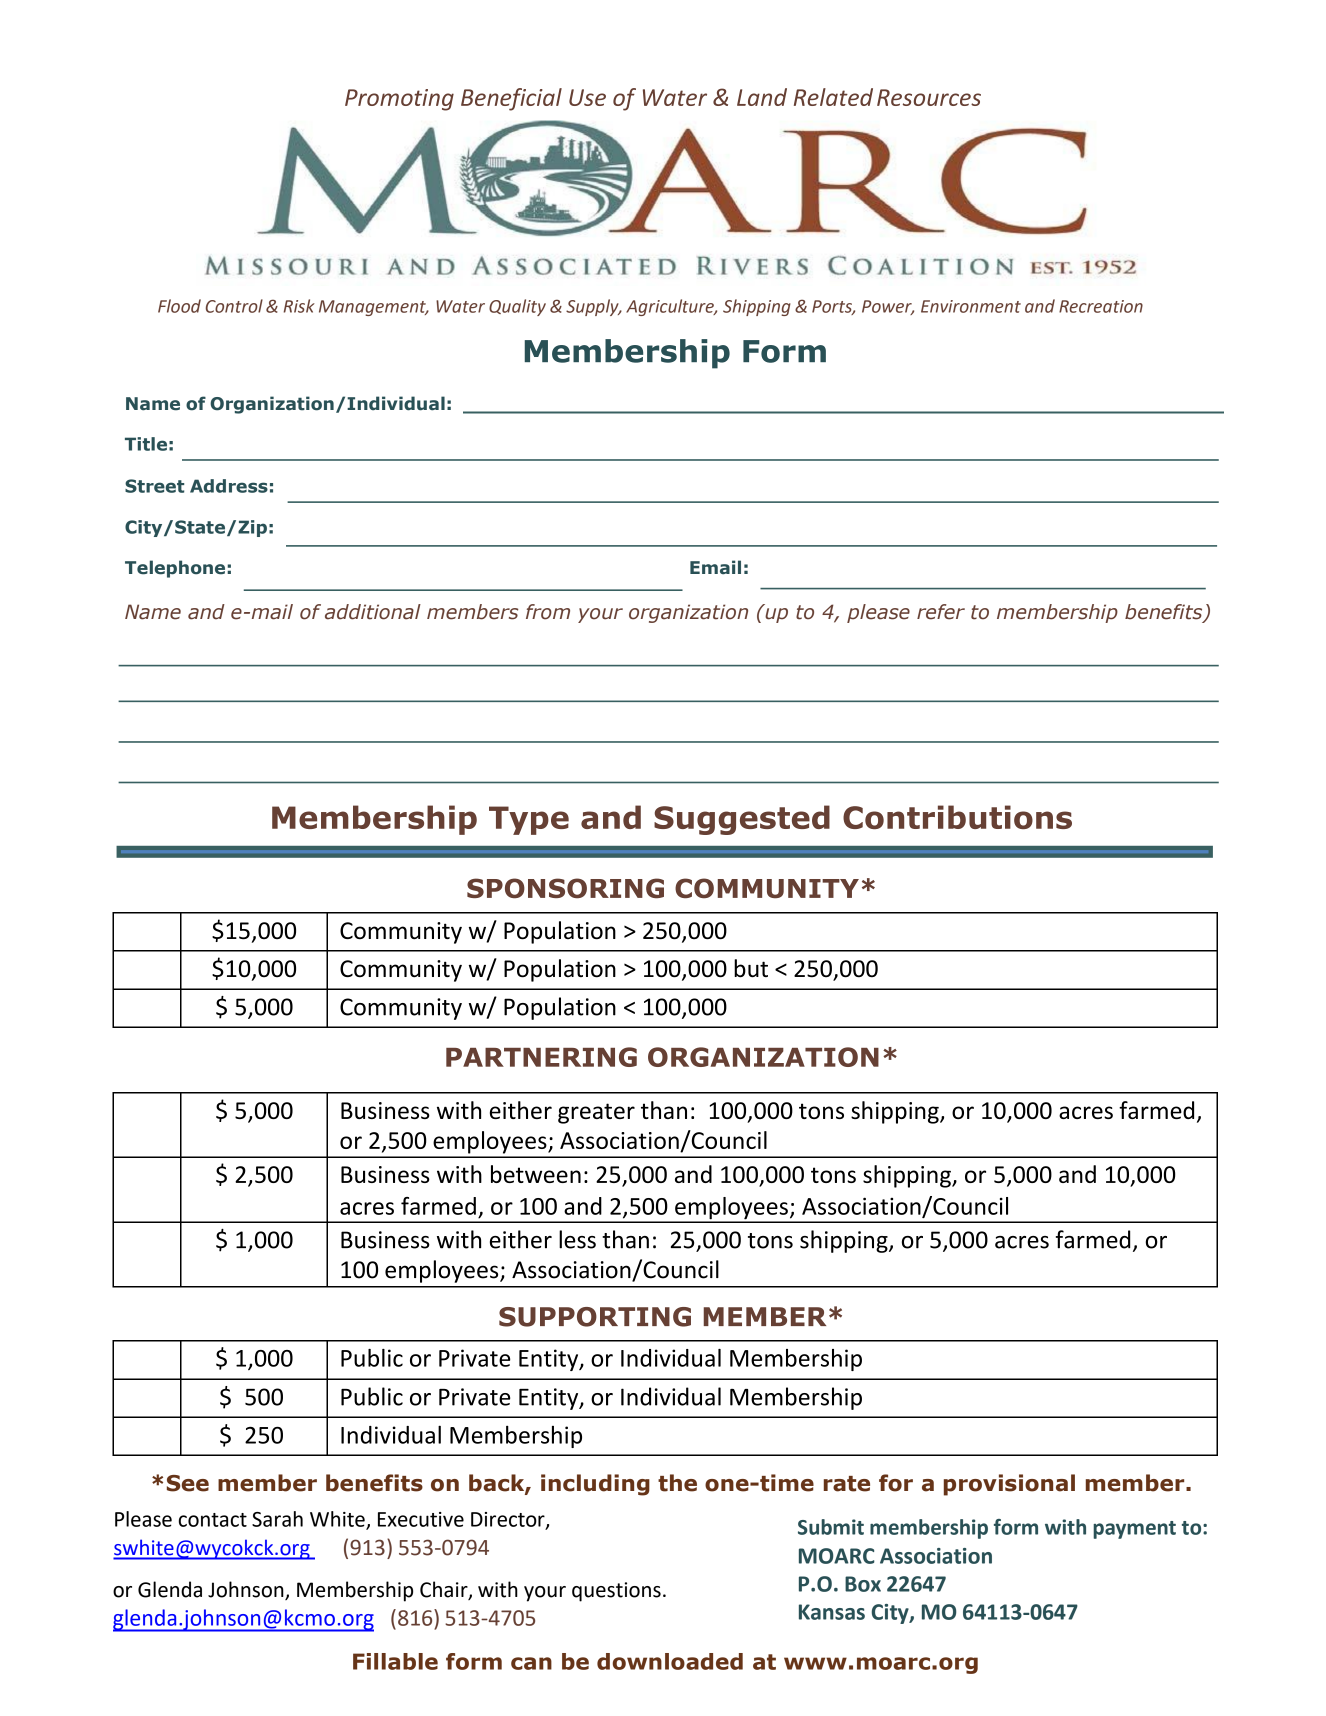 This screenshot has width=1326, height=1716. I want to click on Type, so click(529, 820).
